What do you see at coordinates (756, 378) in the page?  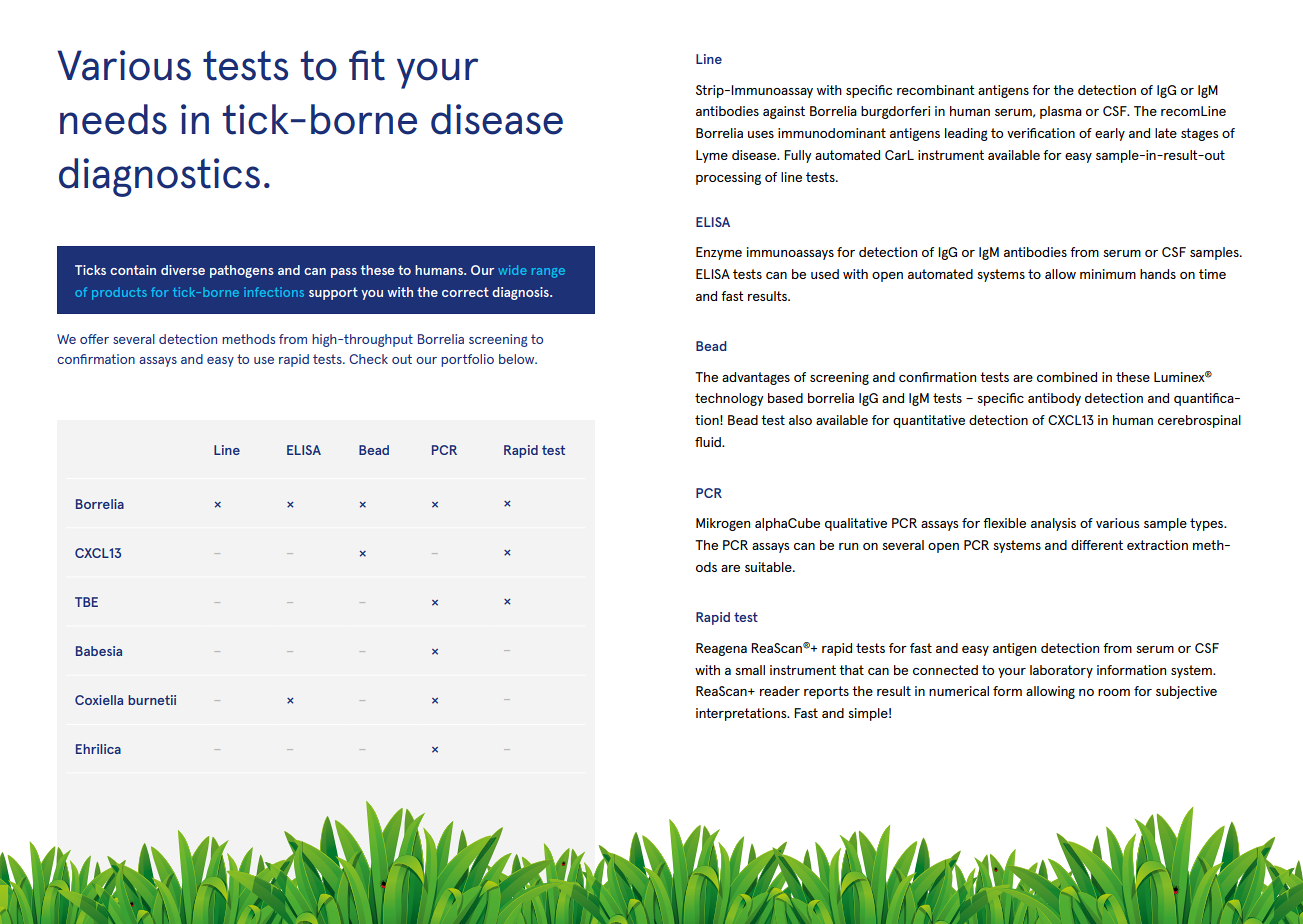 I see `advantages` at bounding box center [756, 378].
